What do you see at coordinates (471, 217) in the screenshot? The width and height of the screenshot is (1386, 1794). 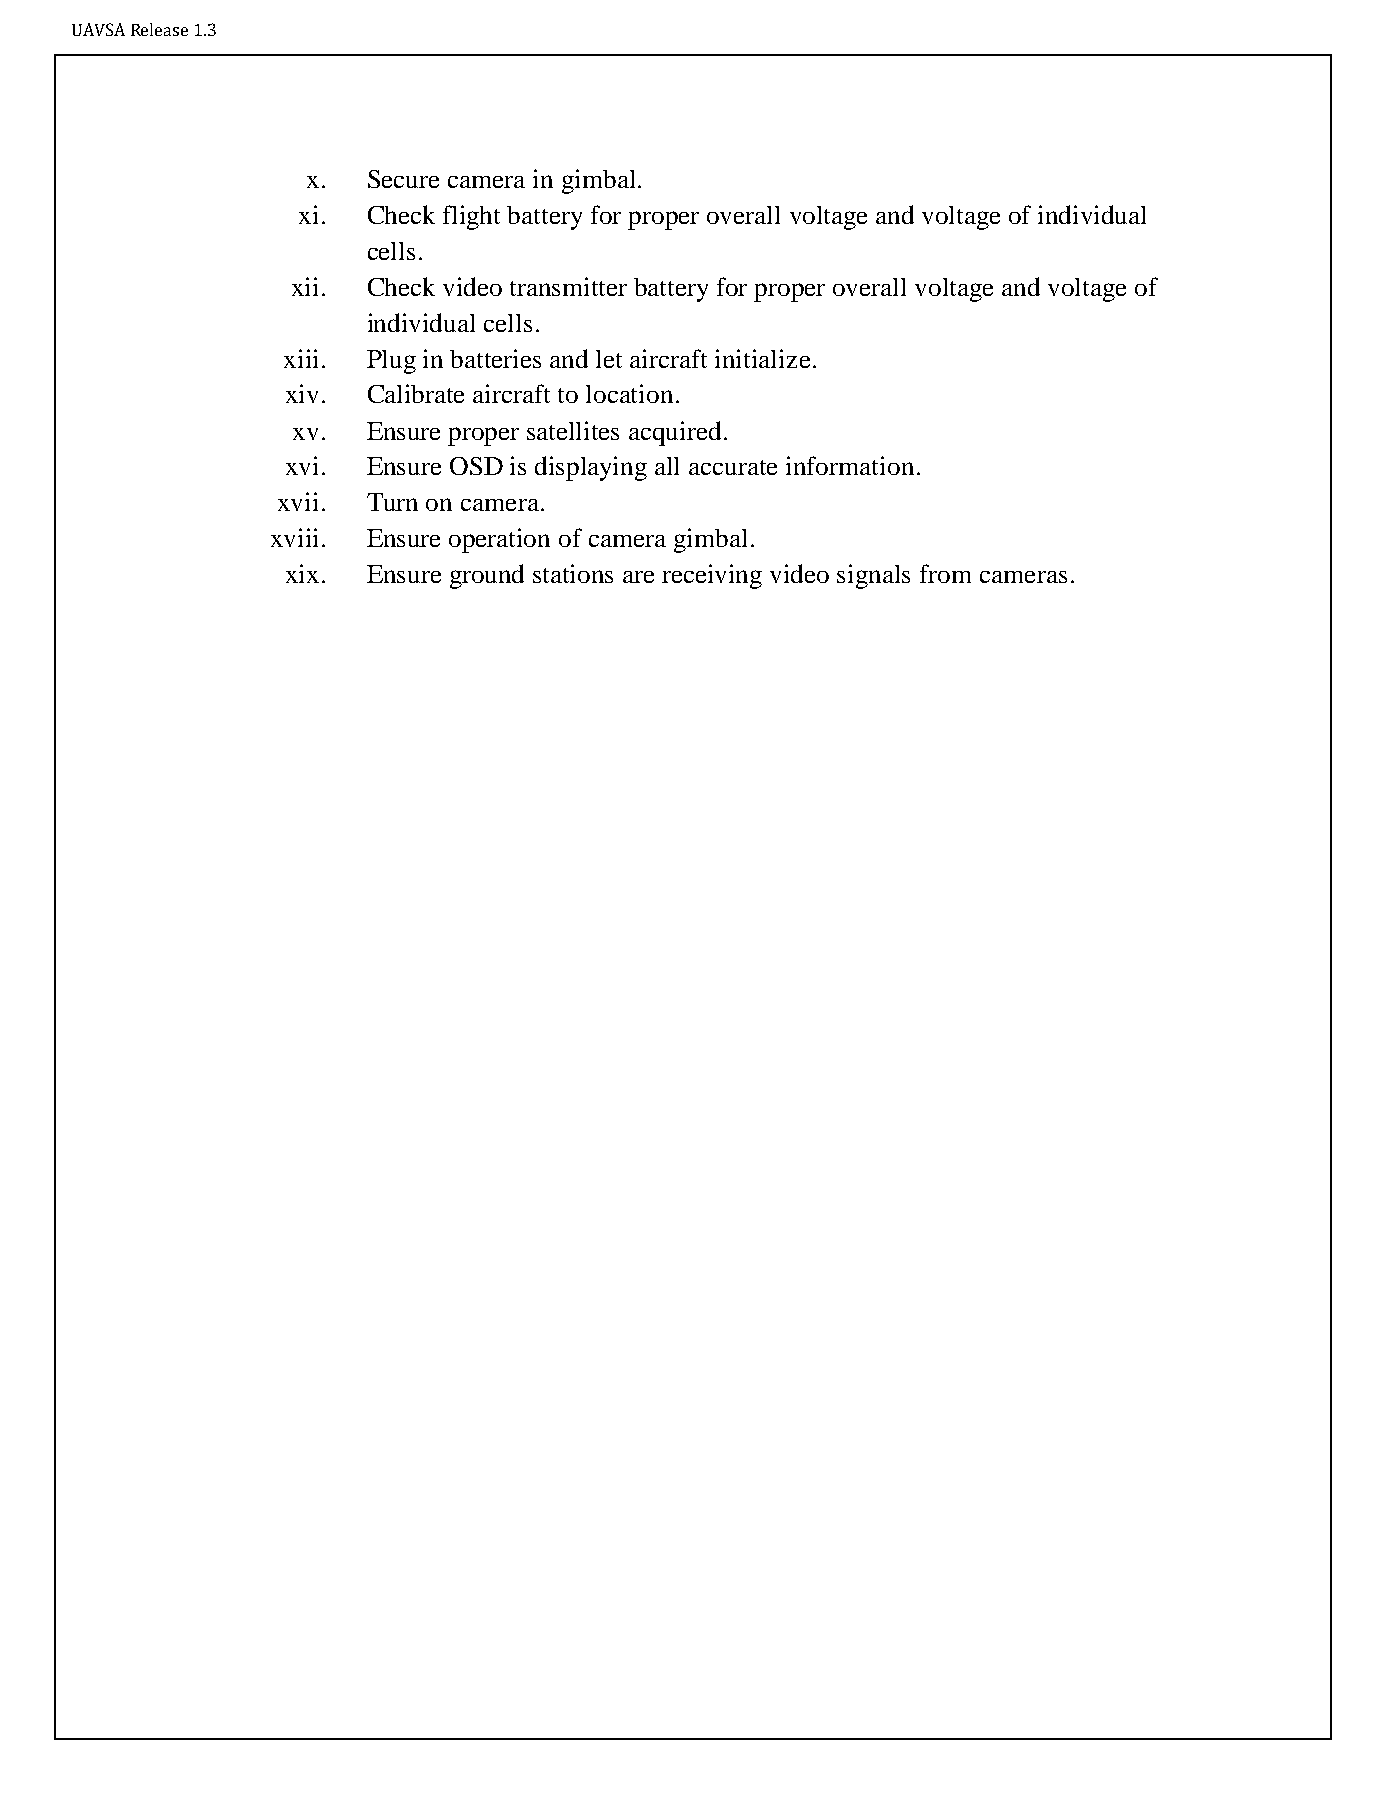 I see `flight` at bounding box center [471, 217].
